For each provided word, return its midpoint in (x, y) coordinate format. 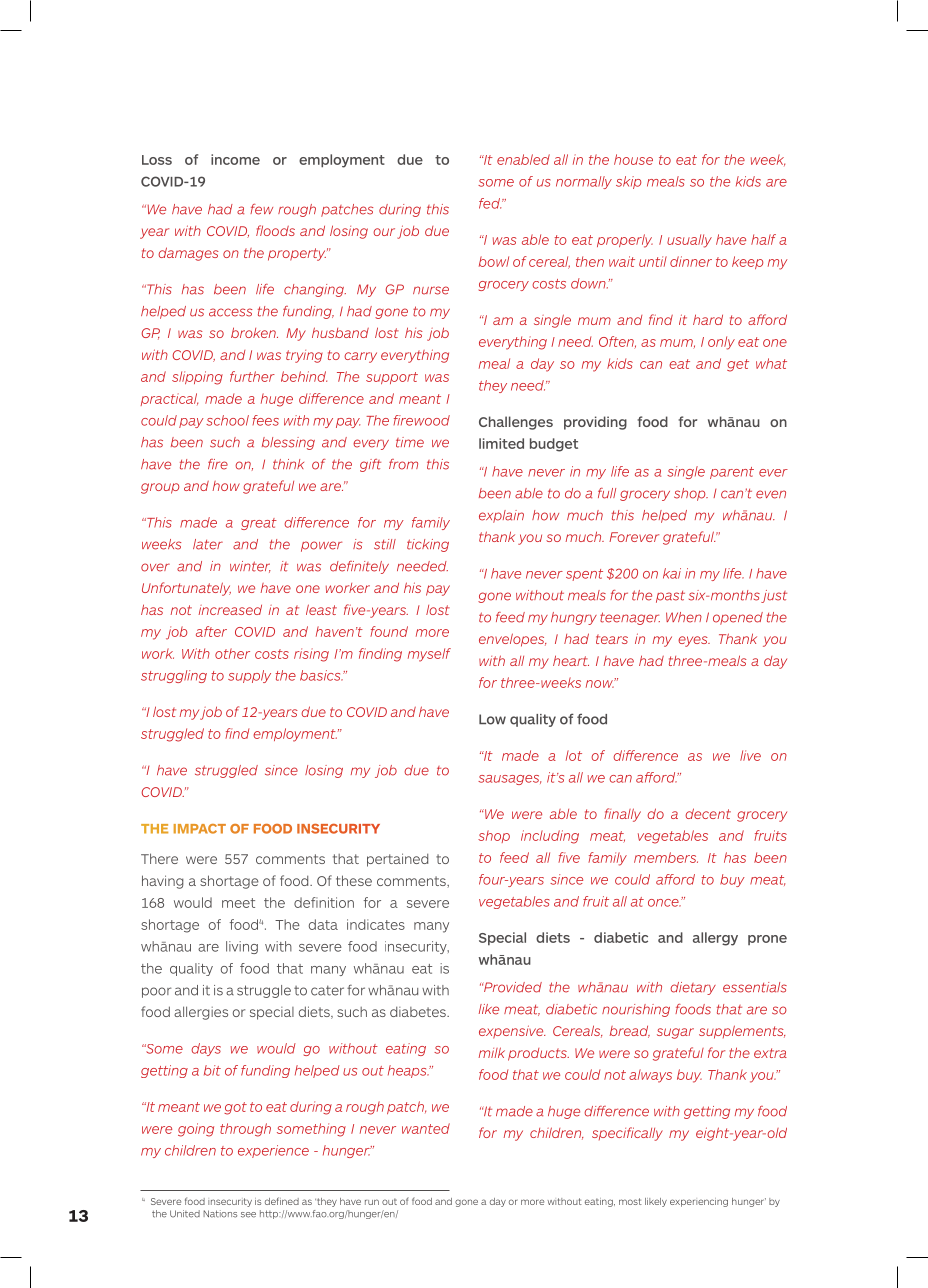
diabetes (419, 1012)
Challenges (516, 423)
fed (490, 203)
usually (689, 241)
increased (230, 610)
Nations (220, 1214)
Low (492, 719)
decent (708, 813)
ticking (428, 545)
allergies (201, 1013)
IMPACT (200, 829)
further (252, 376)
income (235, 159)
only (721, 343)
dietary (693, 988)
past (670, 597)
